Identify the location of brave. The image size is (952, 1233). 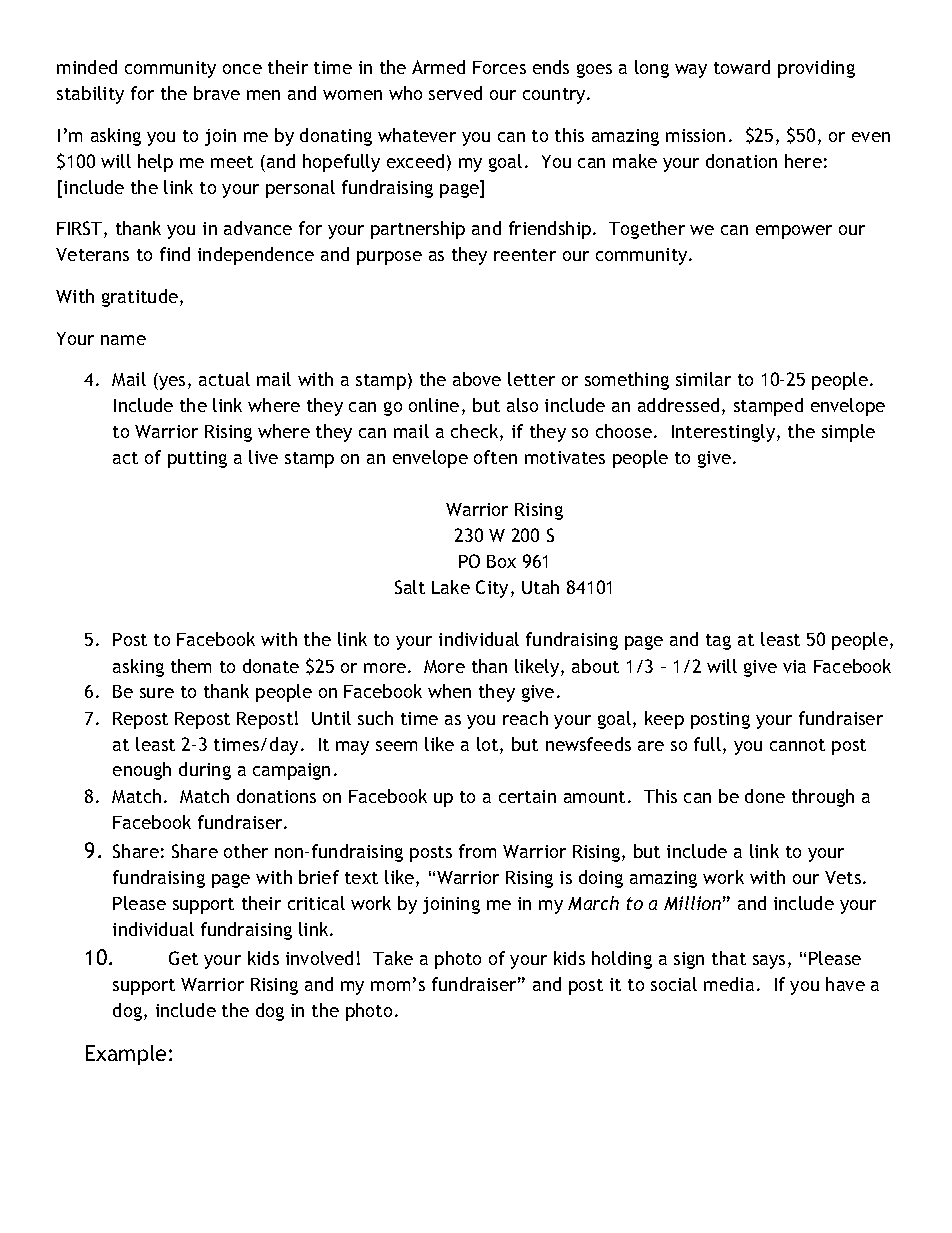
(217, 93).
